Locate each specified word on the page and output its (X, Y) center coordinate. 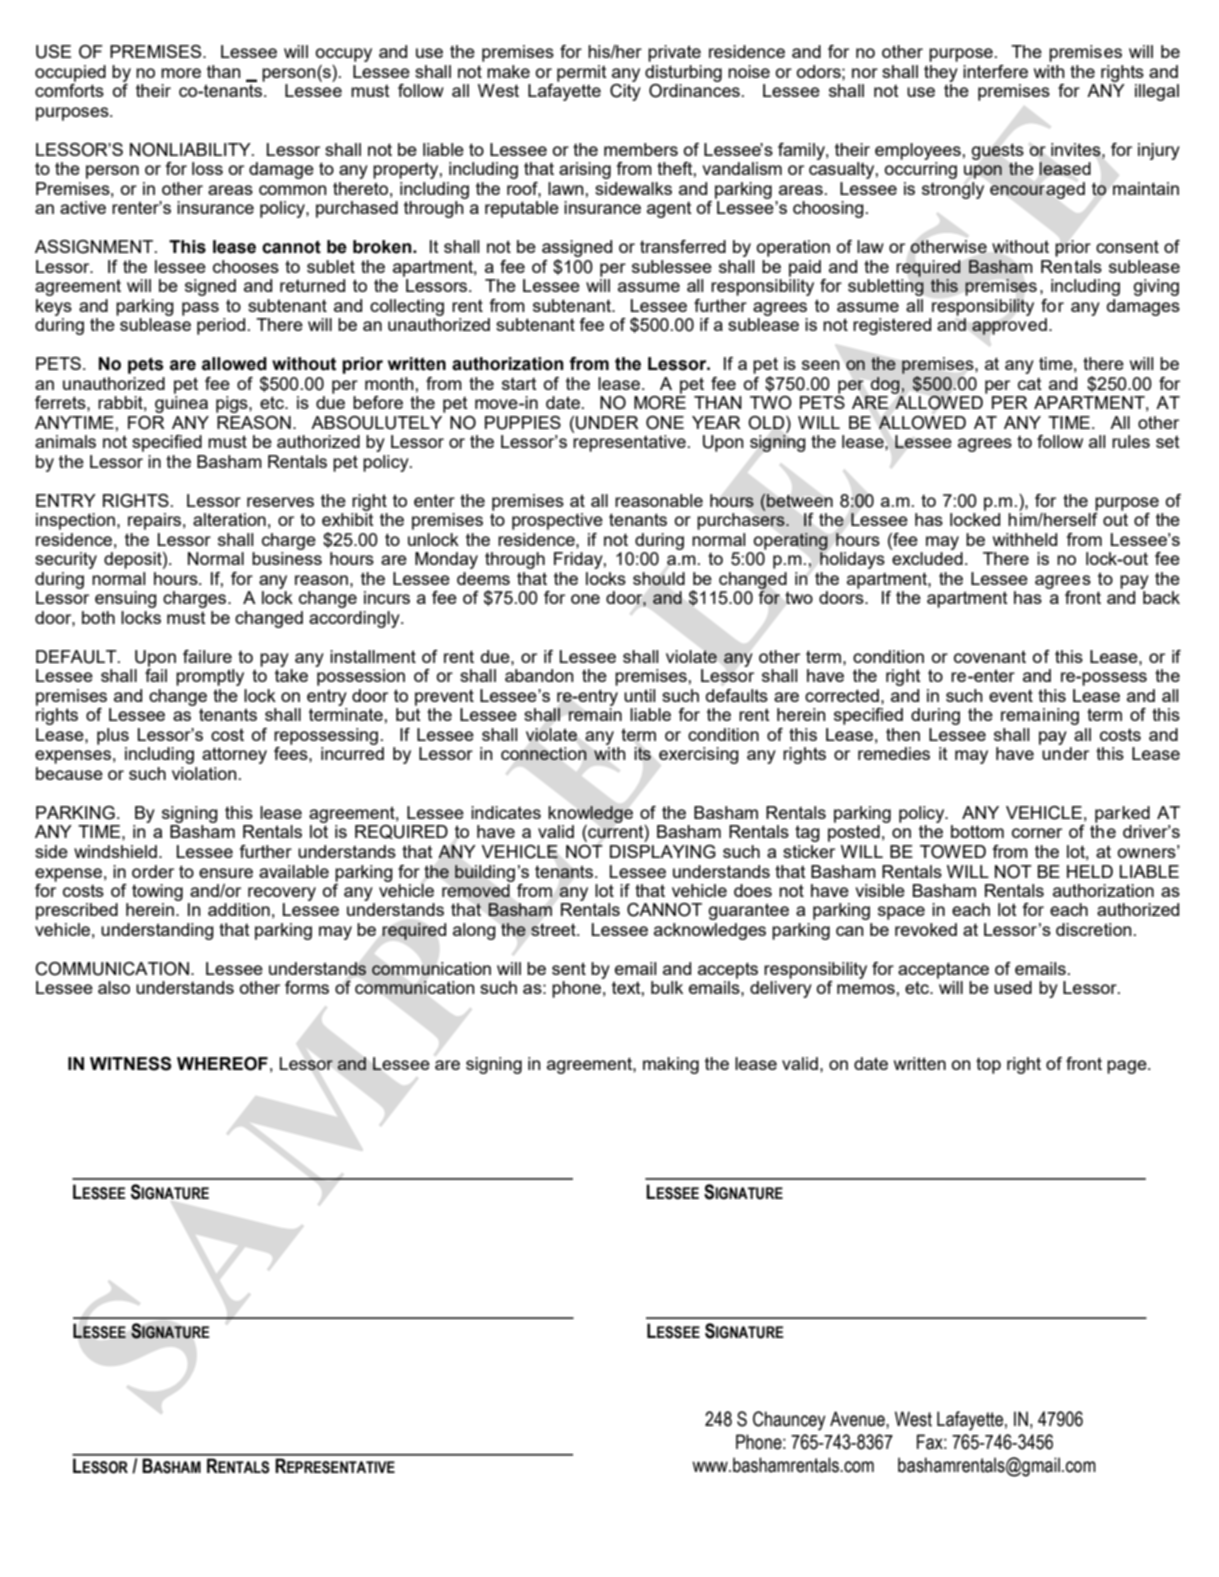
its (642, 753)
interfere (995, 71)
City (625, 92)
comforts (69, 90)
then (903, 734)
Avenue (858, 1419)
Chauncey (789, 1421)
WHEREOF (222, 1064)
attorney (234, 755)
